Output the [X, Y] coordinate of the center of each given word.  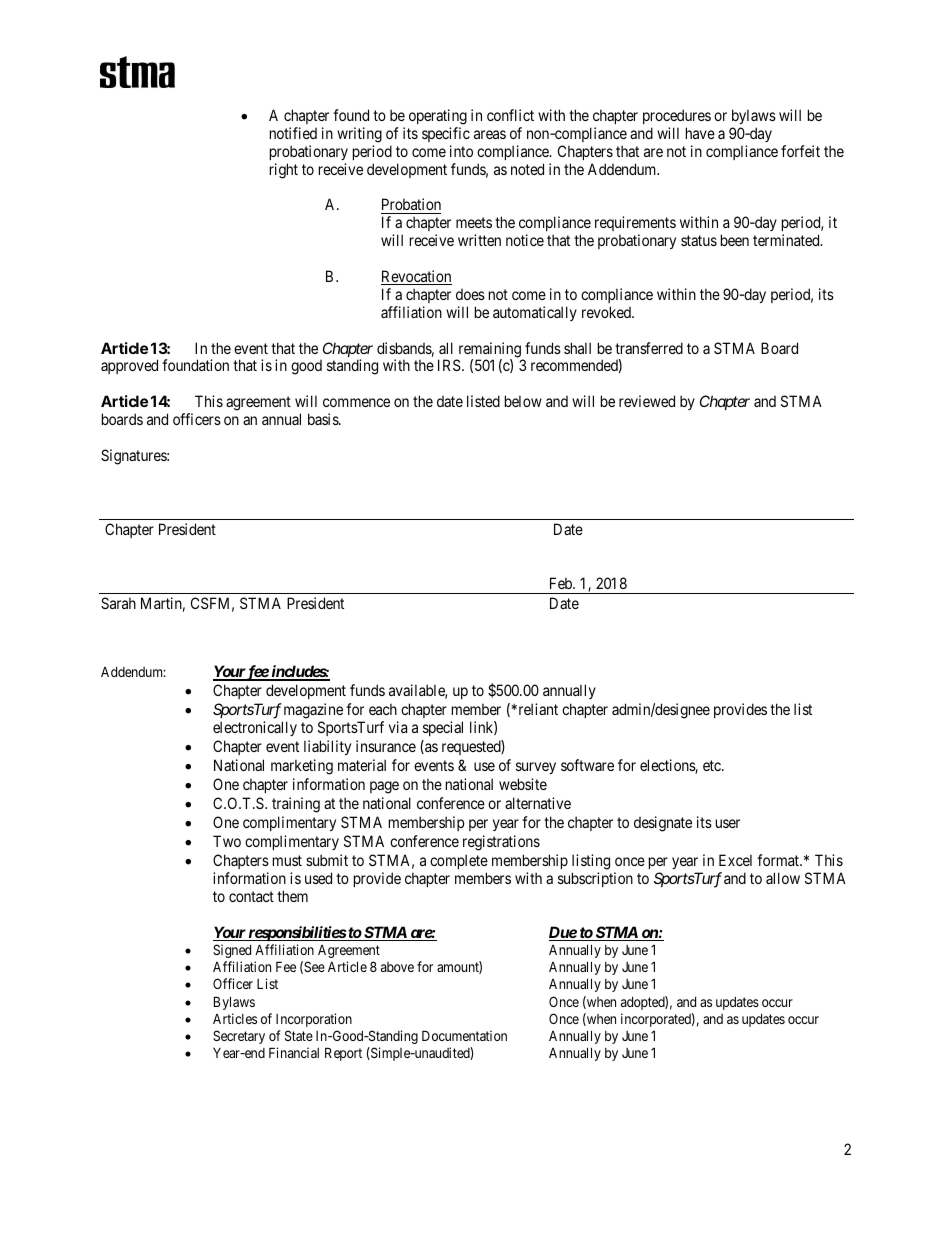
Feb [562, 583]
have [700, 133]
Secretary [239, 1037]
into [461, 151]
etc [713, 765]
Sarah [118, 603]
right [284, 171]
